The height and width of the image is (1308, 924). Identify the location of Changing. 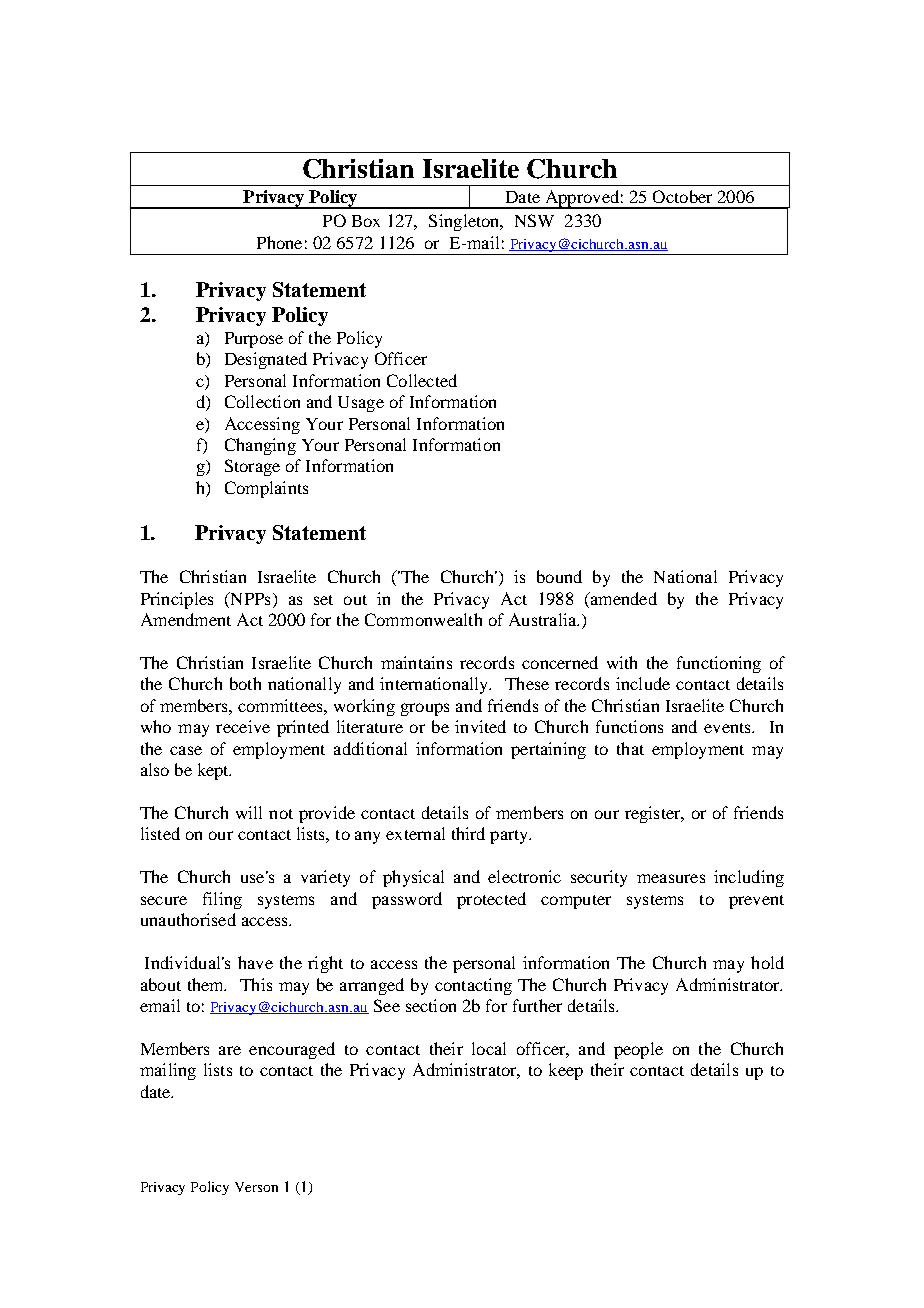
(260, 446).
